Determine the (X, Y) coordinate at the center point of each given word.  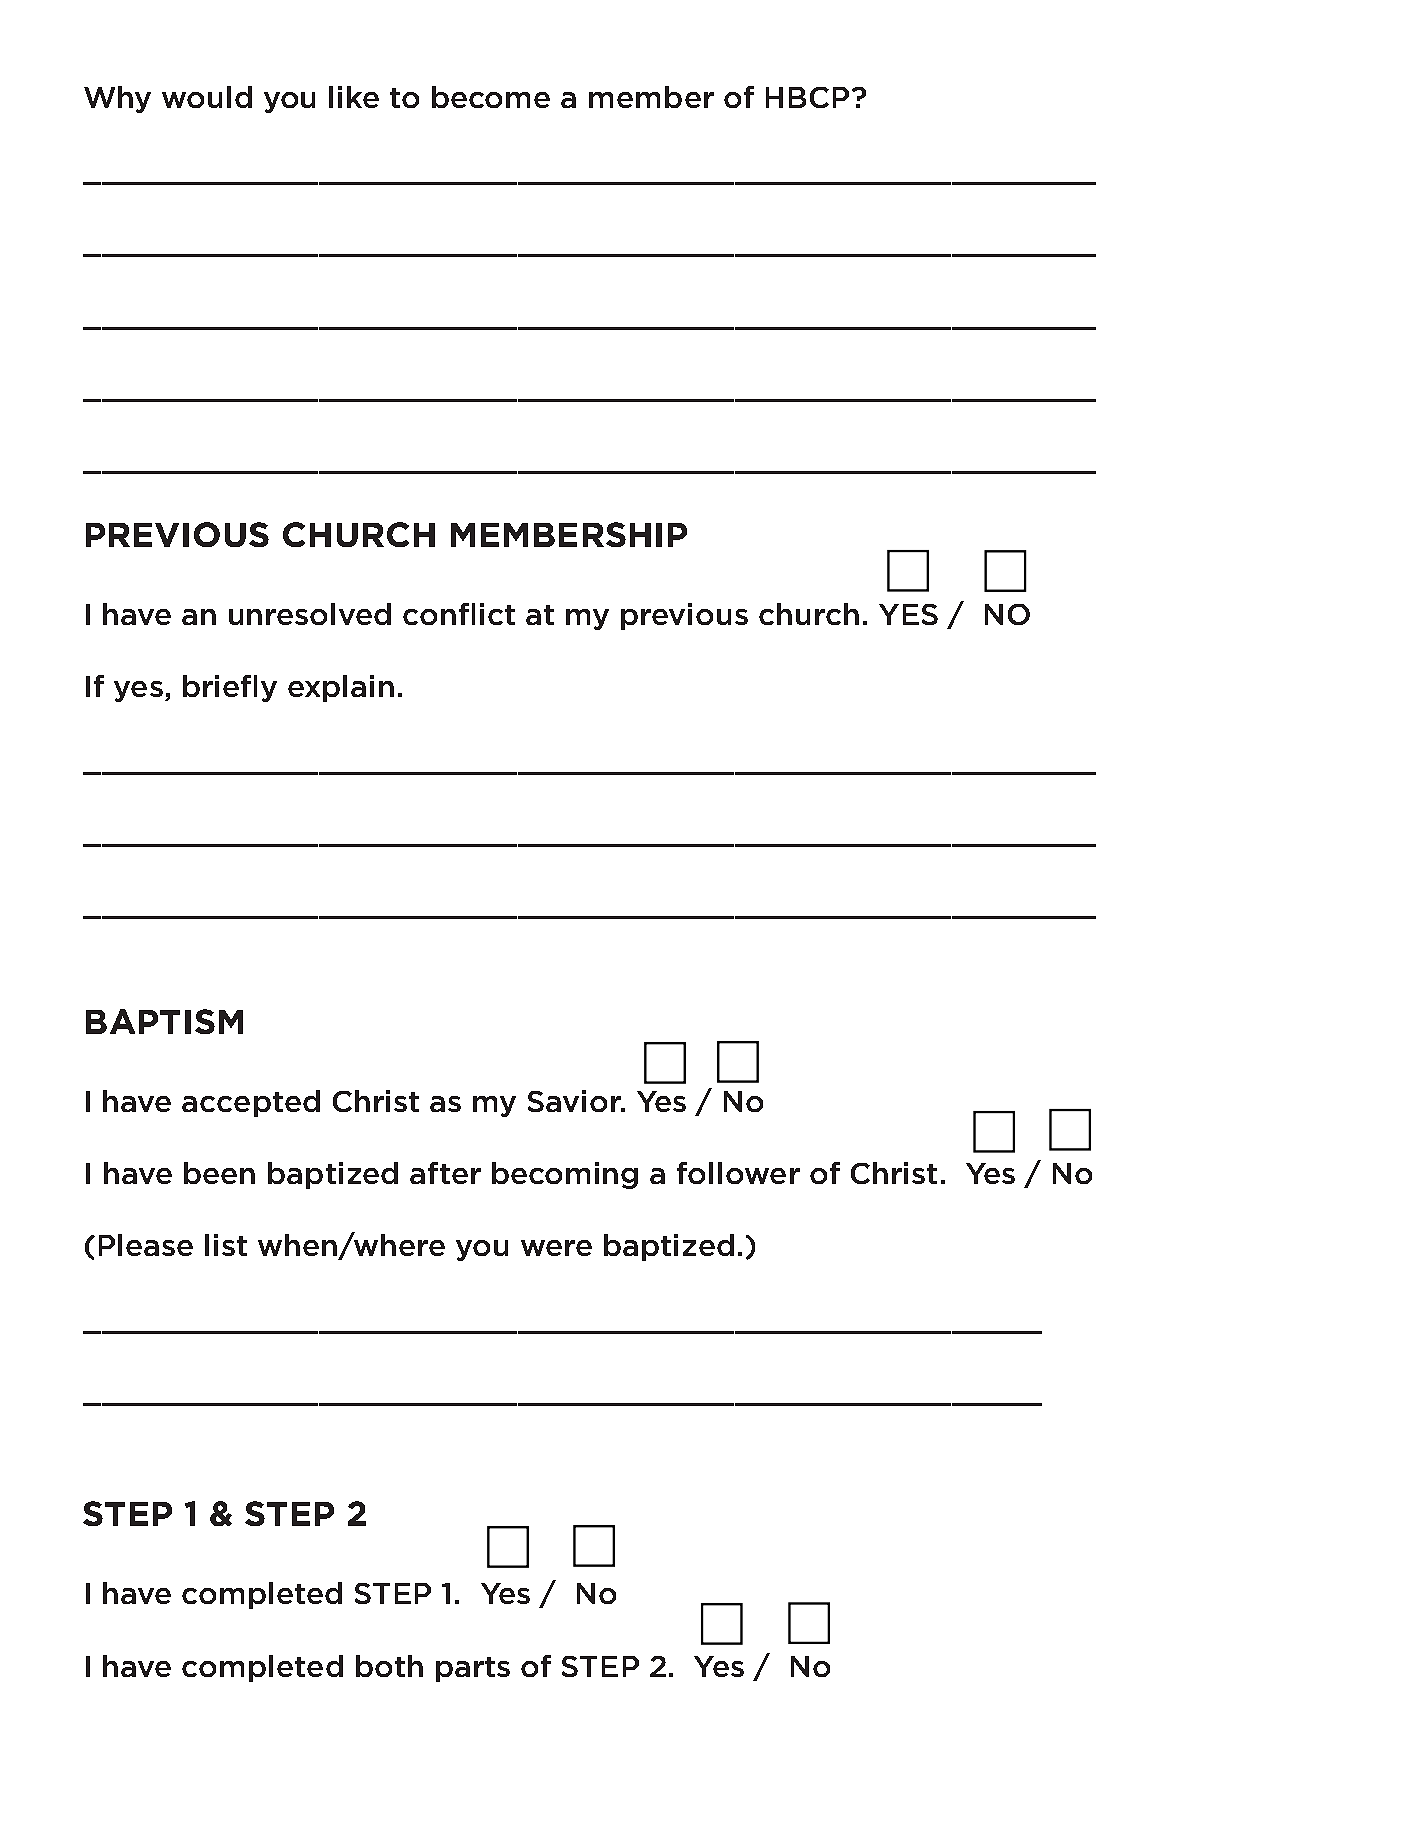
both (389, 1666)
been (219, 1173)
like (354, 97)
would (207, 97)
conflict (459, 614)
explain (341, 688)
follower (738, 1173)
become (491, 97)
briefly (230, 688)
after (445, 1173)
